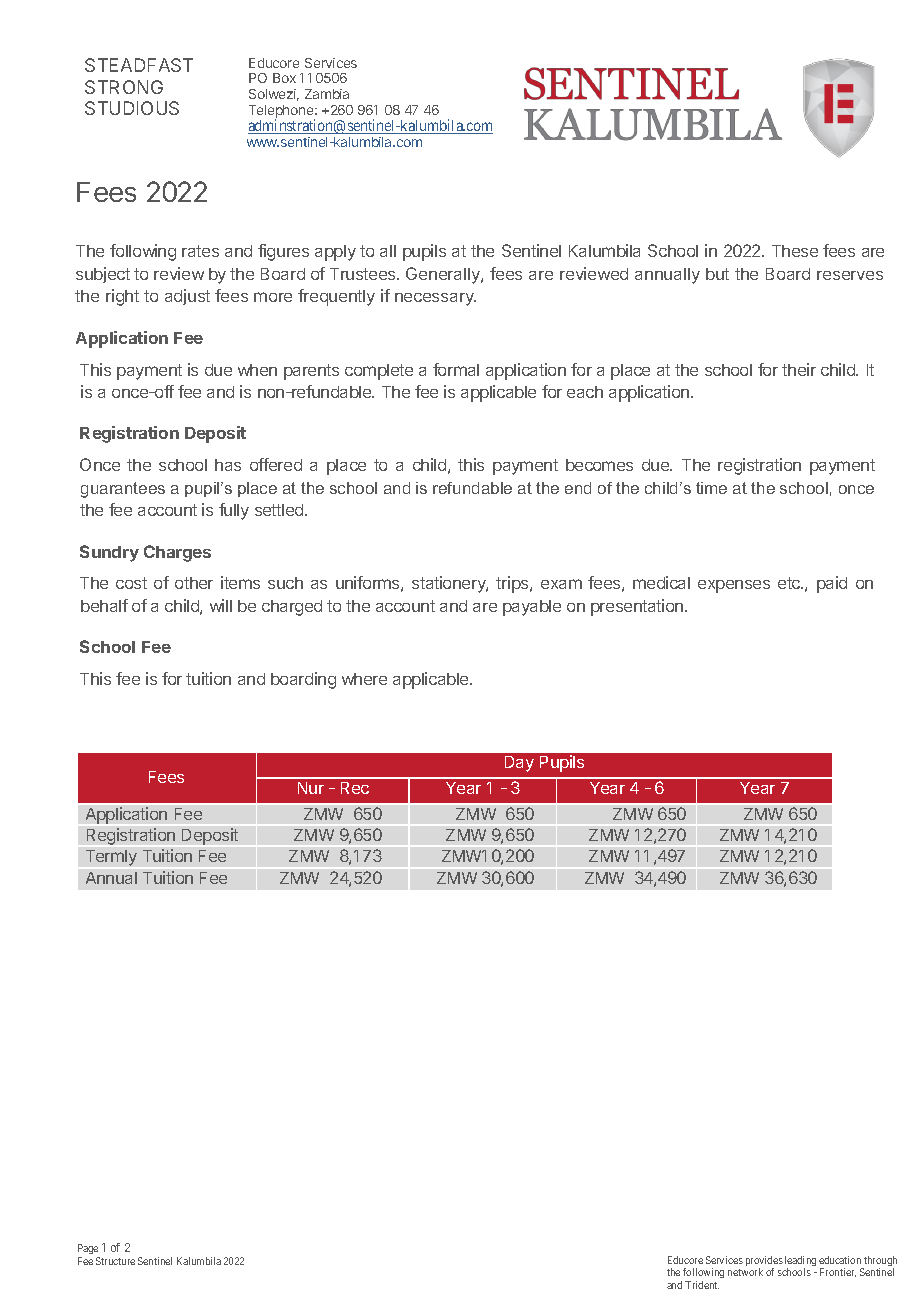 The height and width of the image is (1308, 924). What do you see at coordinates (115, 1261) in the image?
I see `Structure` at bounding box center [115, 1261].
